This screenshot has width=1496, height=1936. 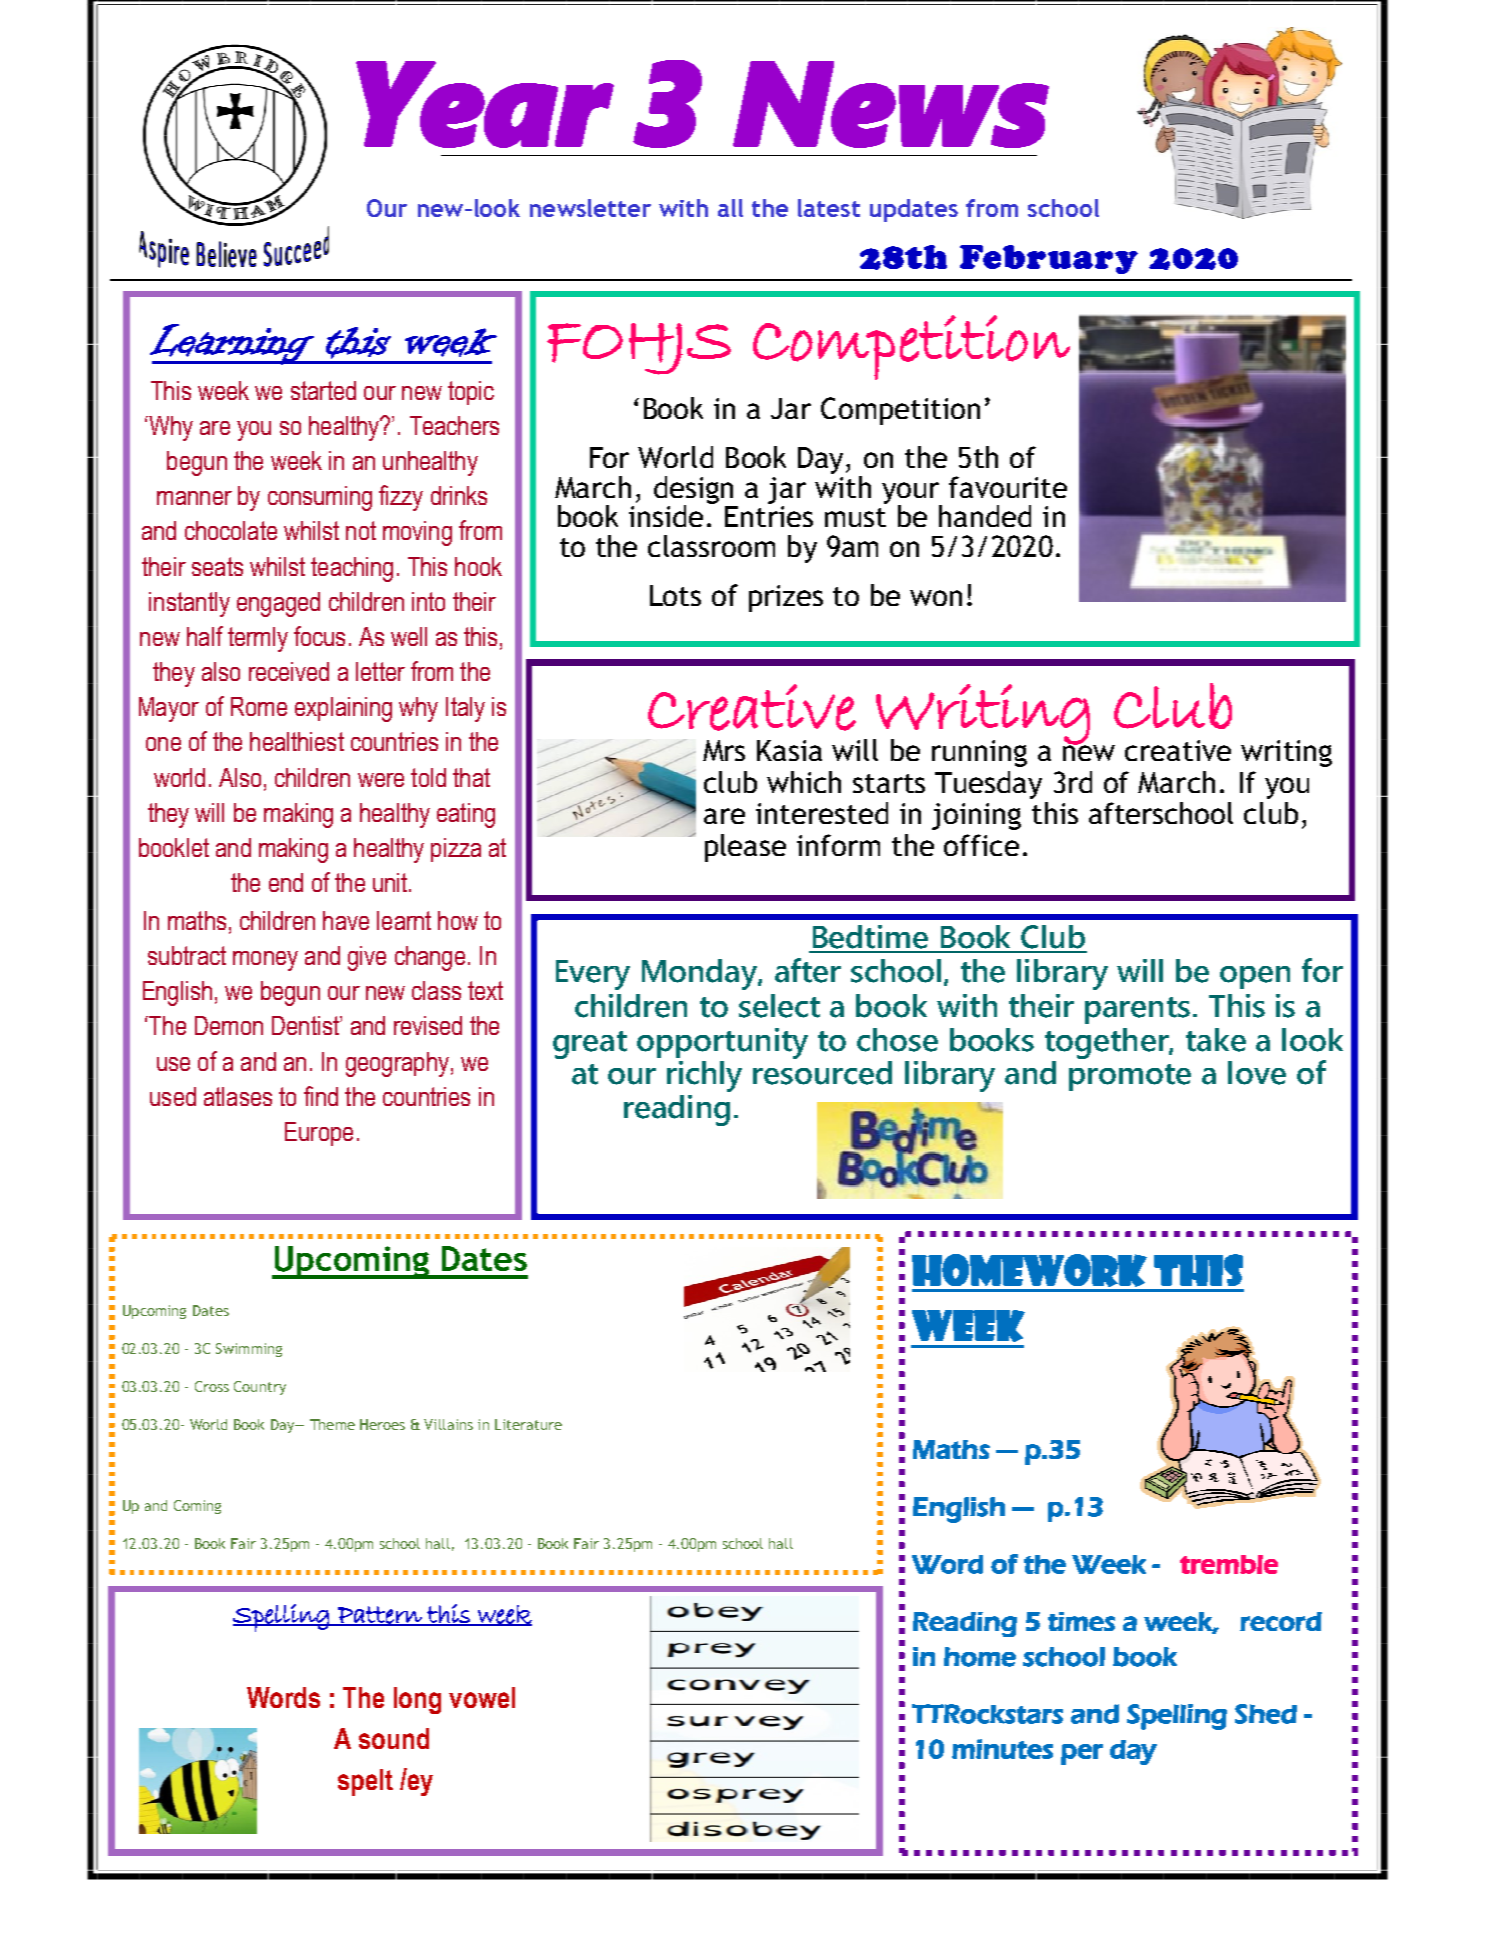 I want to click on latest, so click(x=829, y=208).
